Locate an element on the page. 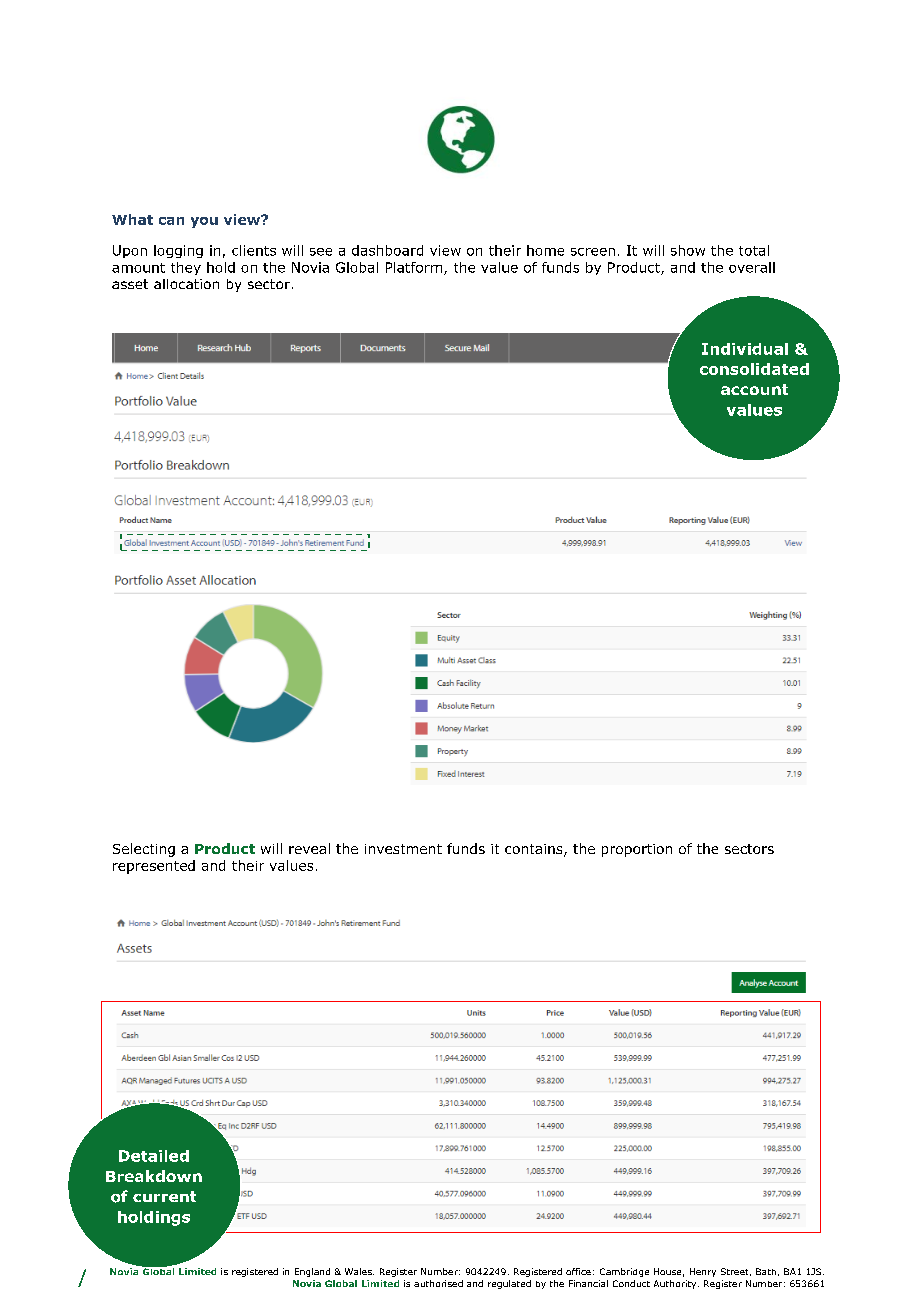 The image size is (924, 1308). allocation is located at coordinates (186, 284).
